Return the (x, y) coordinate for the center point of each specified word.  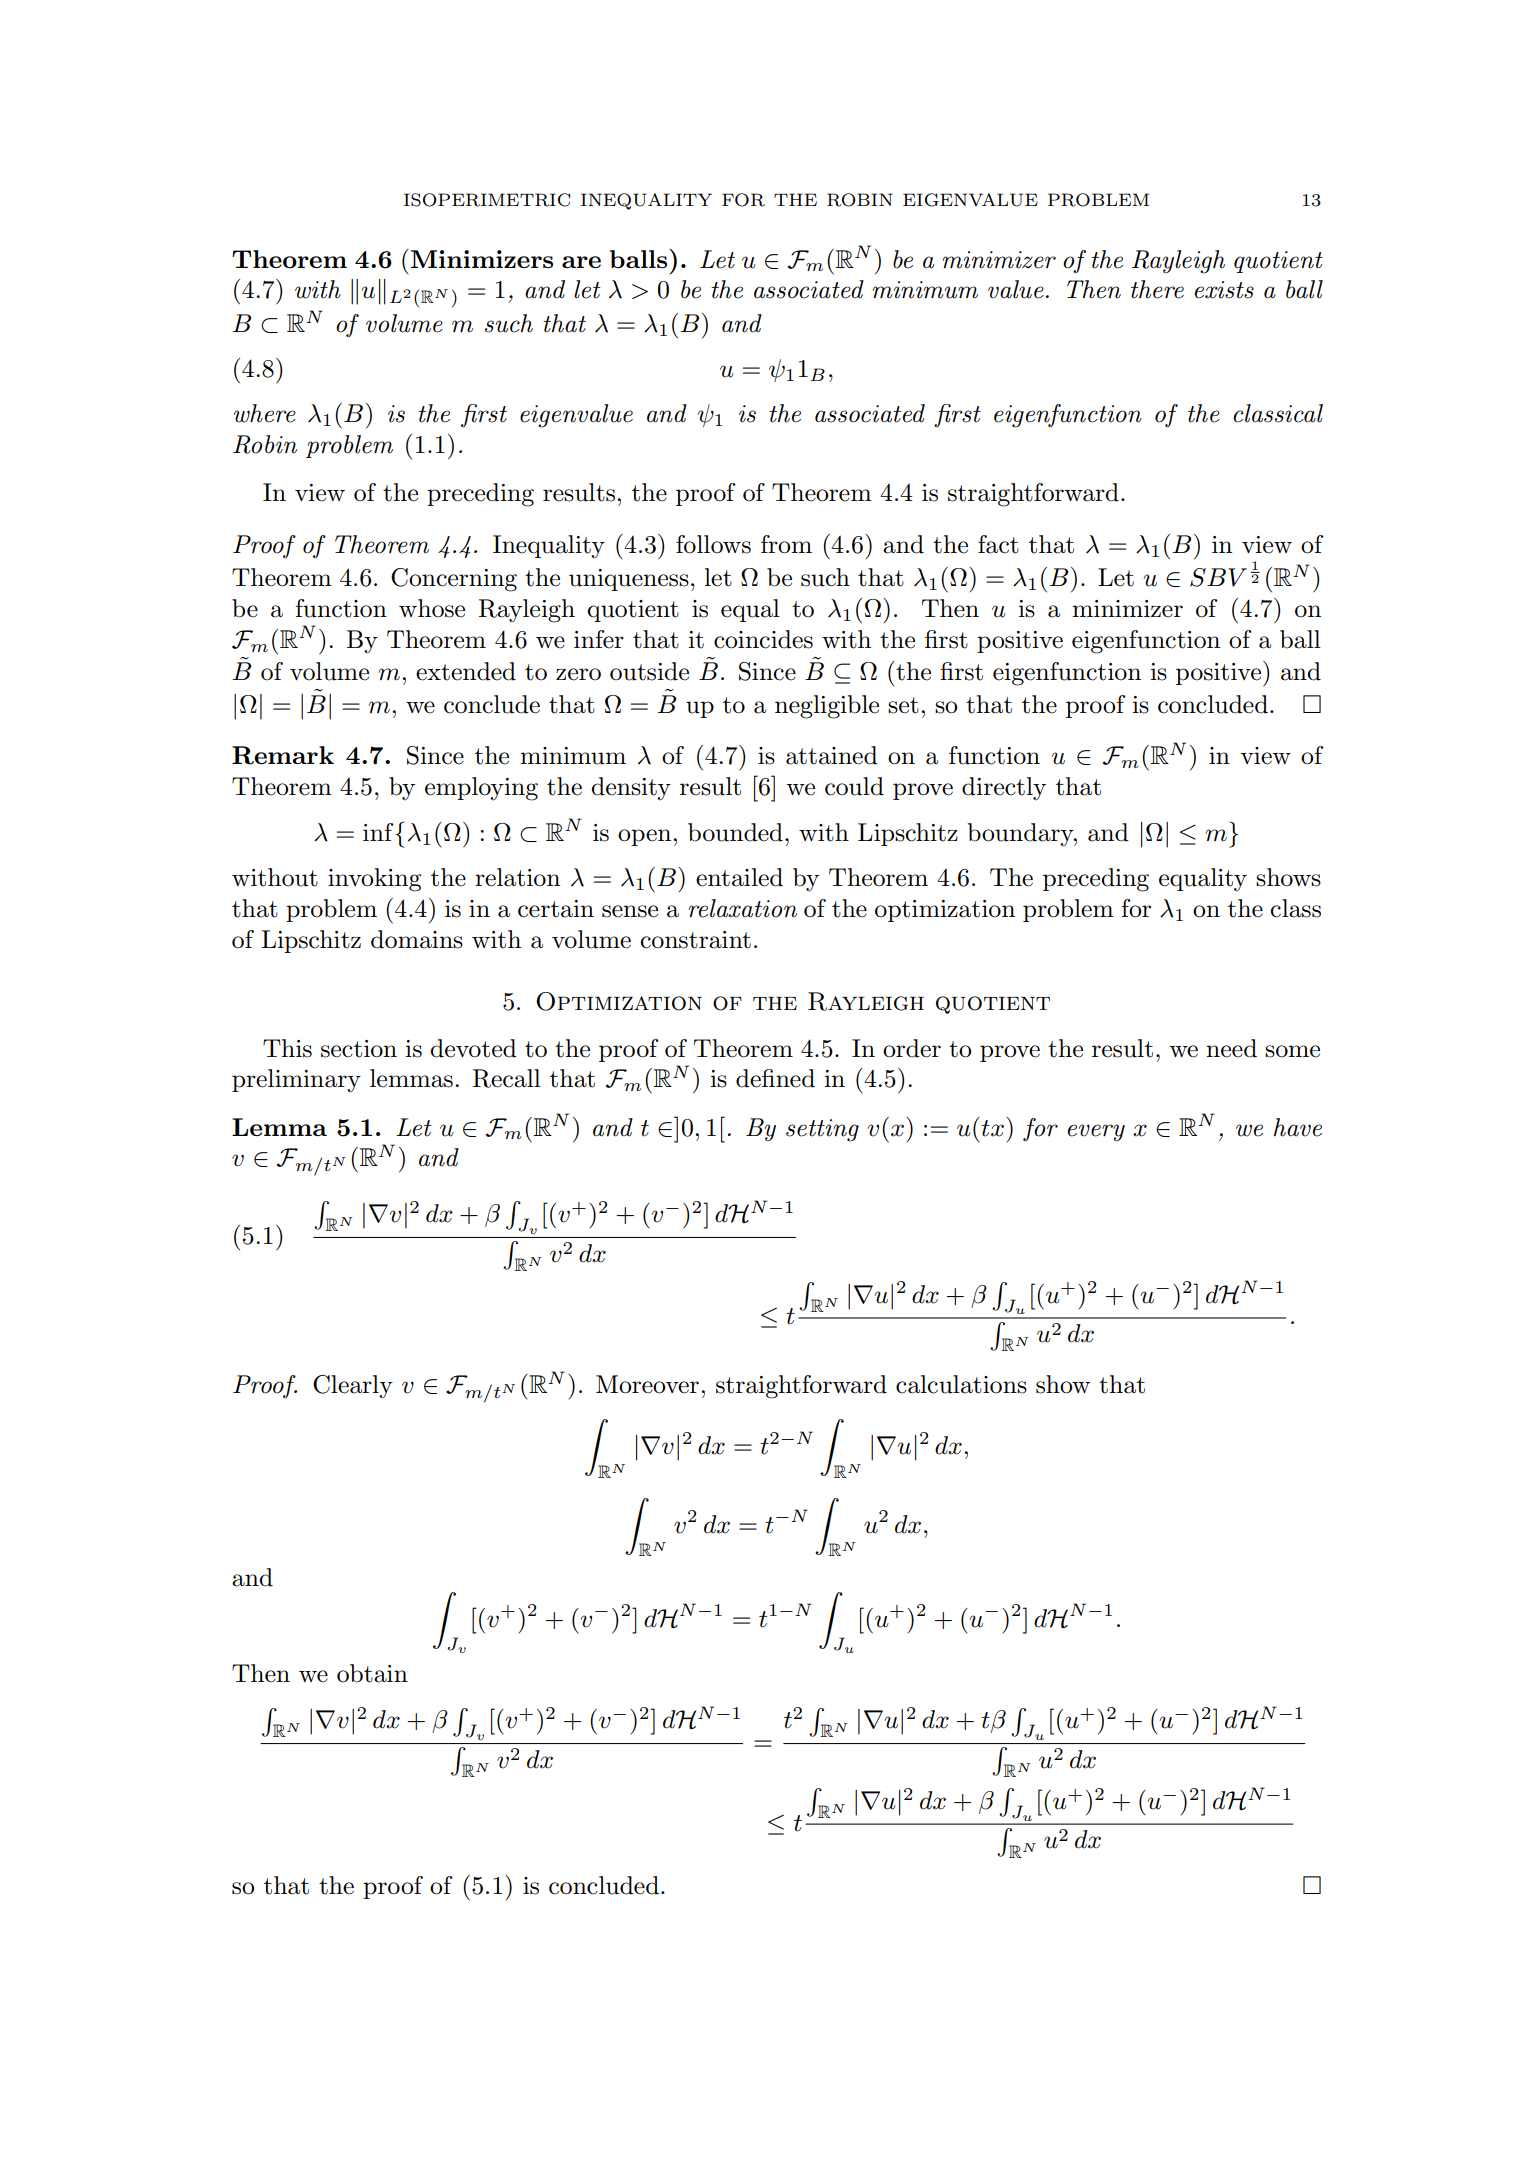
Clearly (353, 1387)
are (581, 262)
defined (775, 1078)
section (359, 1049)
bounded (735, 832)
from (786, 544)
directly (1004, 789)
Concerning (454, 580)
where (264, 413)
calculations (961, 1384)
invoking (374, 880)
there (1157, 289)
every (1096, 1133)
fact (998, 544)
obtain (372, 1673)
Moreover (647, 1384)
